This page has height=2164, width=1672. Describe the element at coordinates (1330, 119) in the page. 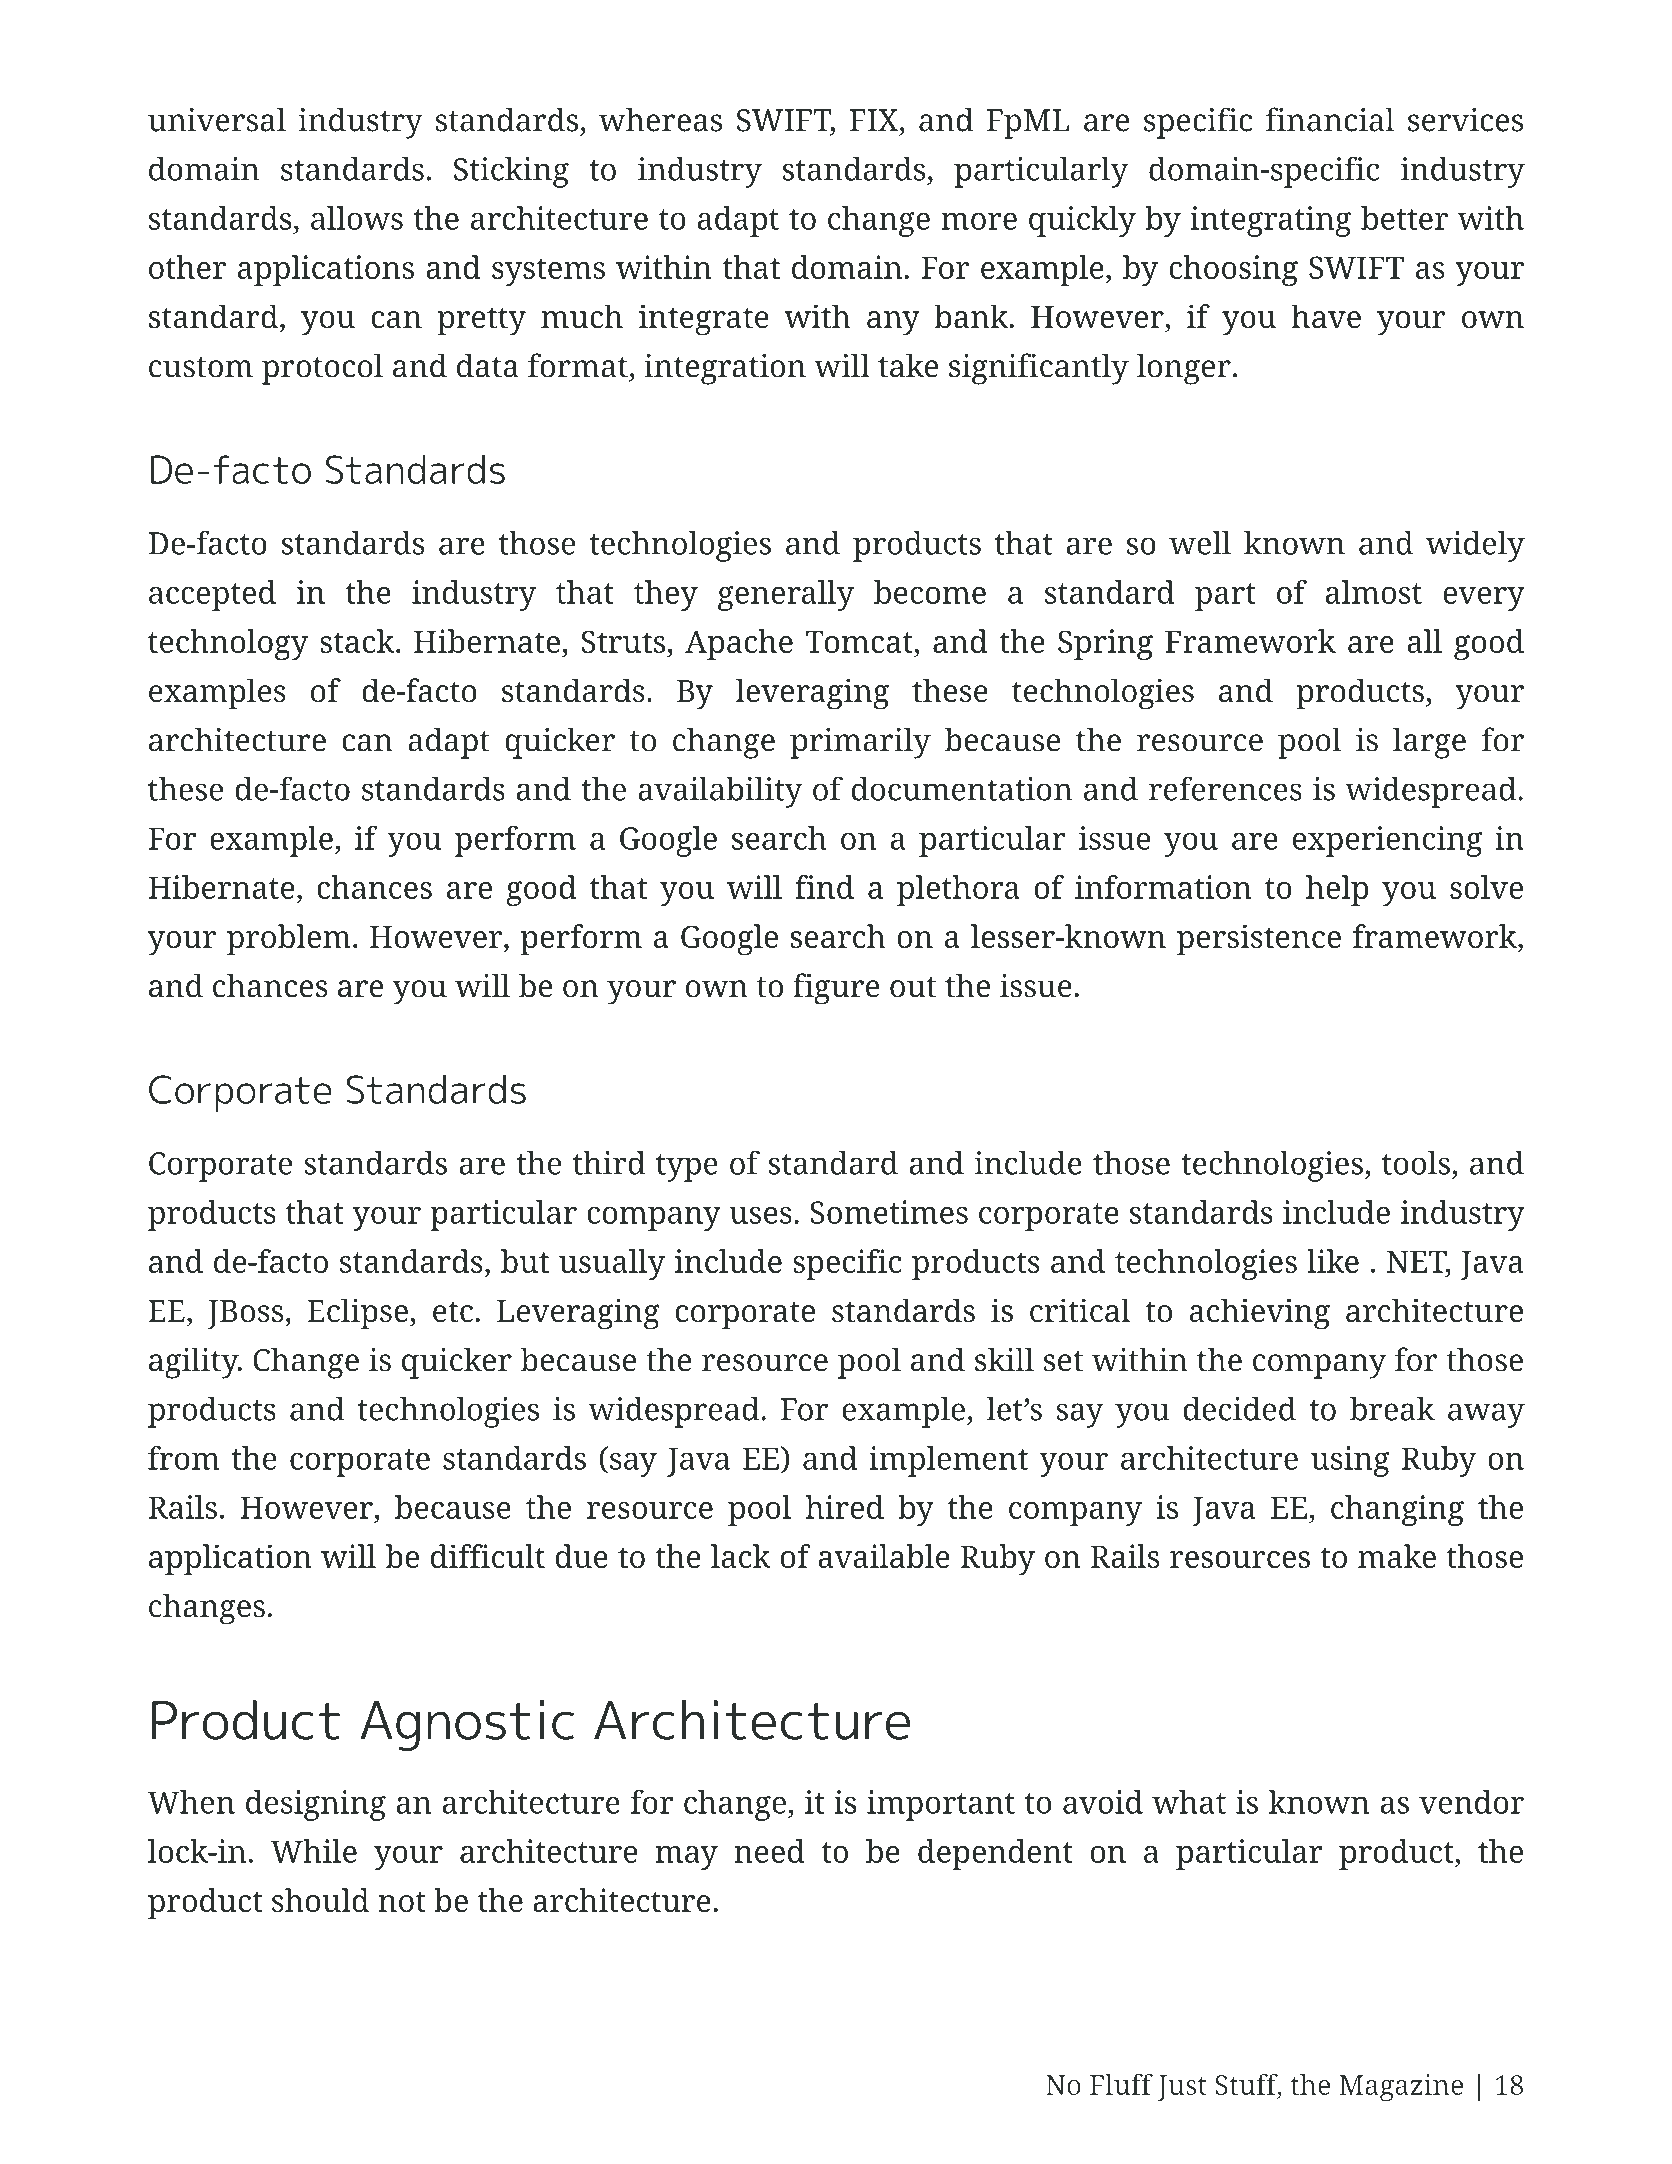

I see `financial` at that location.
